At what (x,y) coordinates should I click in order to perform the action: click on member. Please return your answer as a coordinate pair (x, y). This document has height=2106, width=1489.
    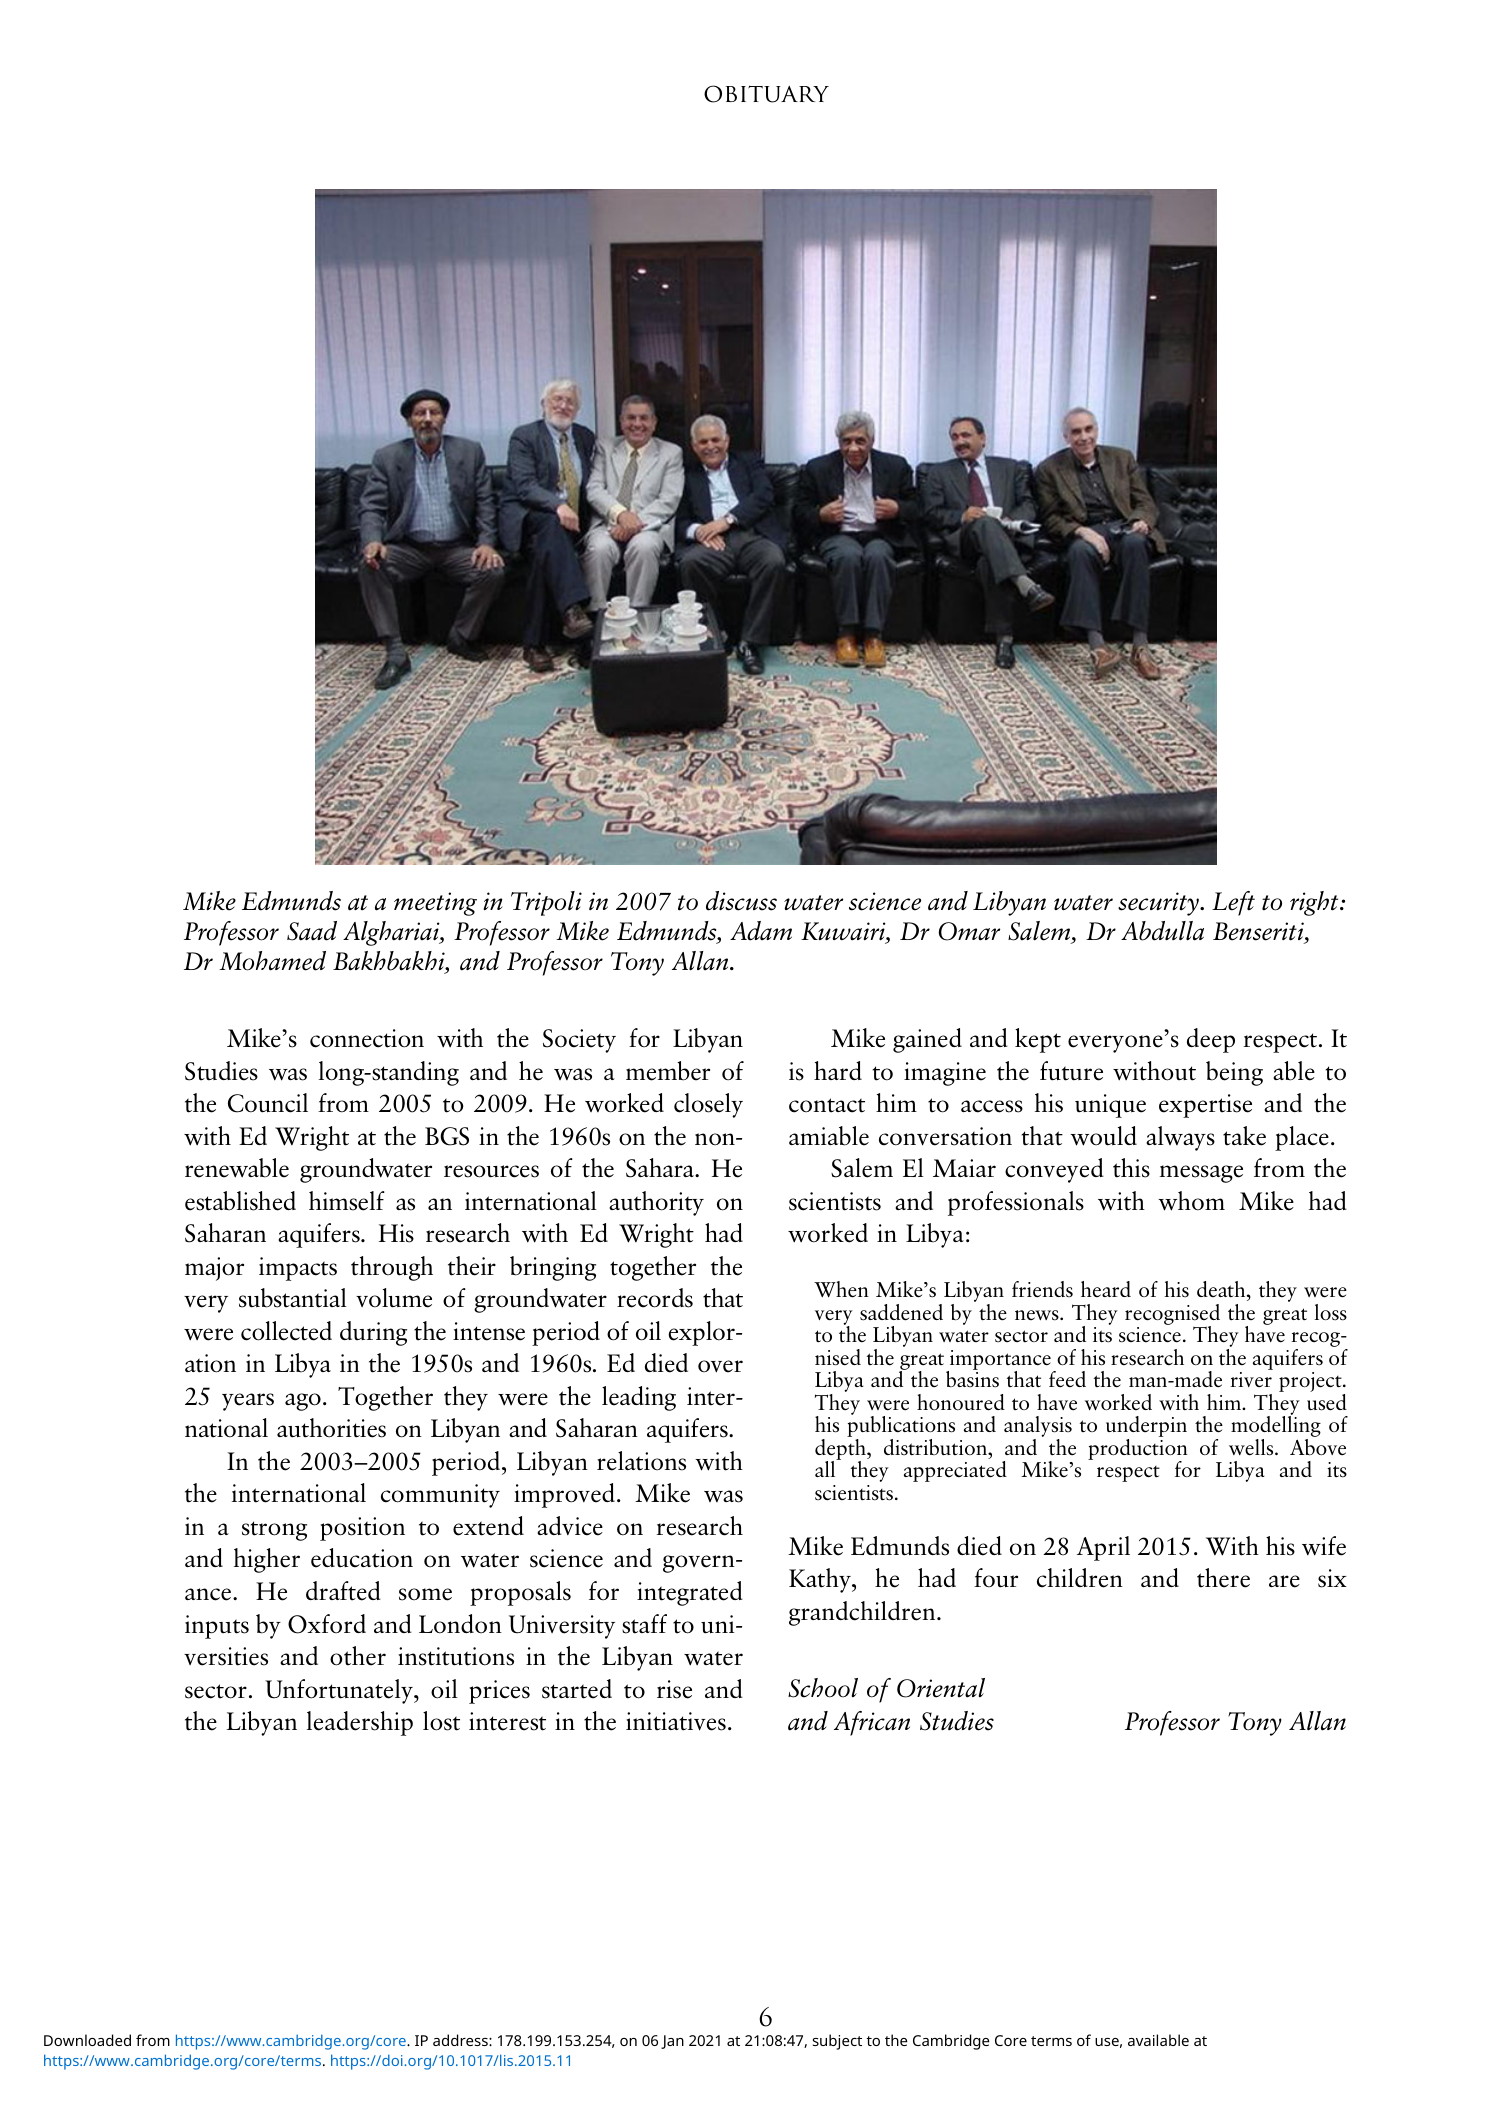
    Looking at the image, I should click on (668, 1071).
